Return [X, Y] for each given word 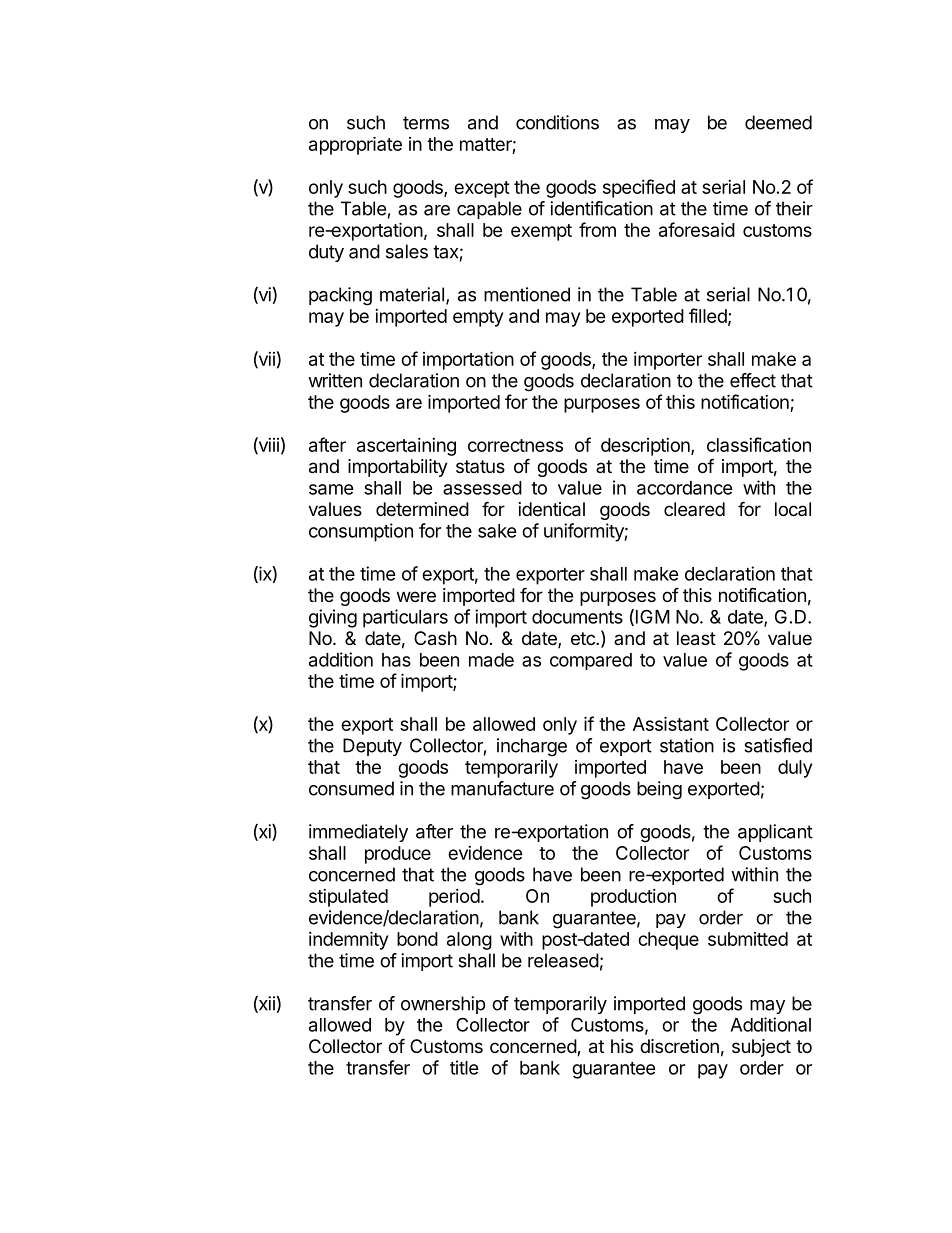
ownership [443, 1005]
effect [753, 380]
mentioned [527, 294]
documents [577, 617]
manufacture [502, 788]
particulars [405, 618]
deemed [778, 122]
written [335, 380]
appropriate [355, 145]
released [563, 960]
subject [761, 1048]
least [696, 638]
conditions [557, 122]
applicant [775, 833]
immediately [358, 833]
